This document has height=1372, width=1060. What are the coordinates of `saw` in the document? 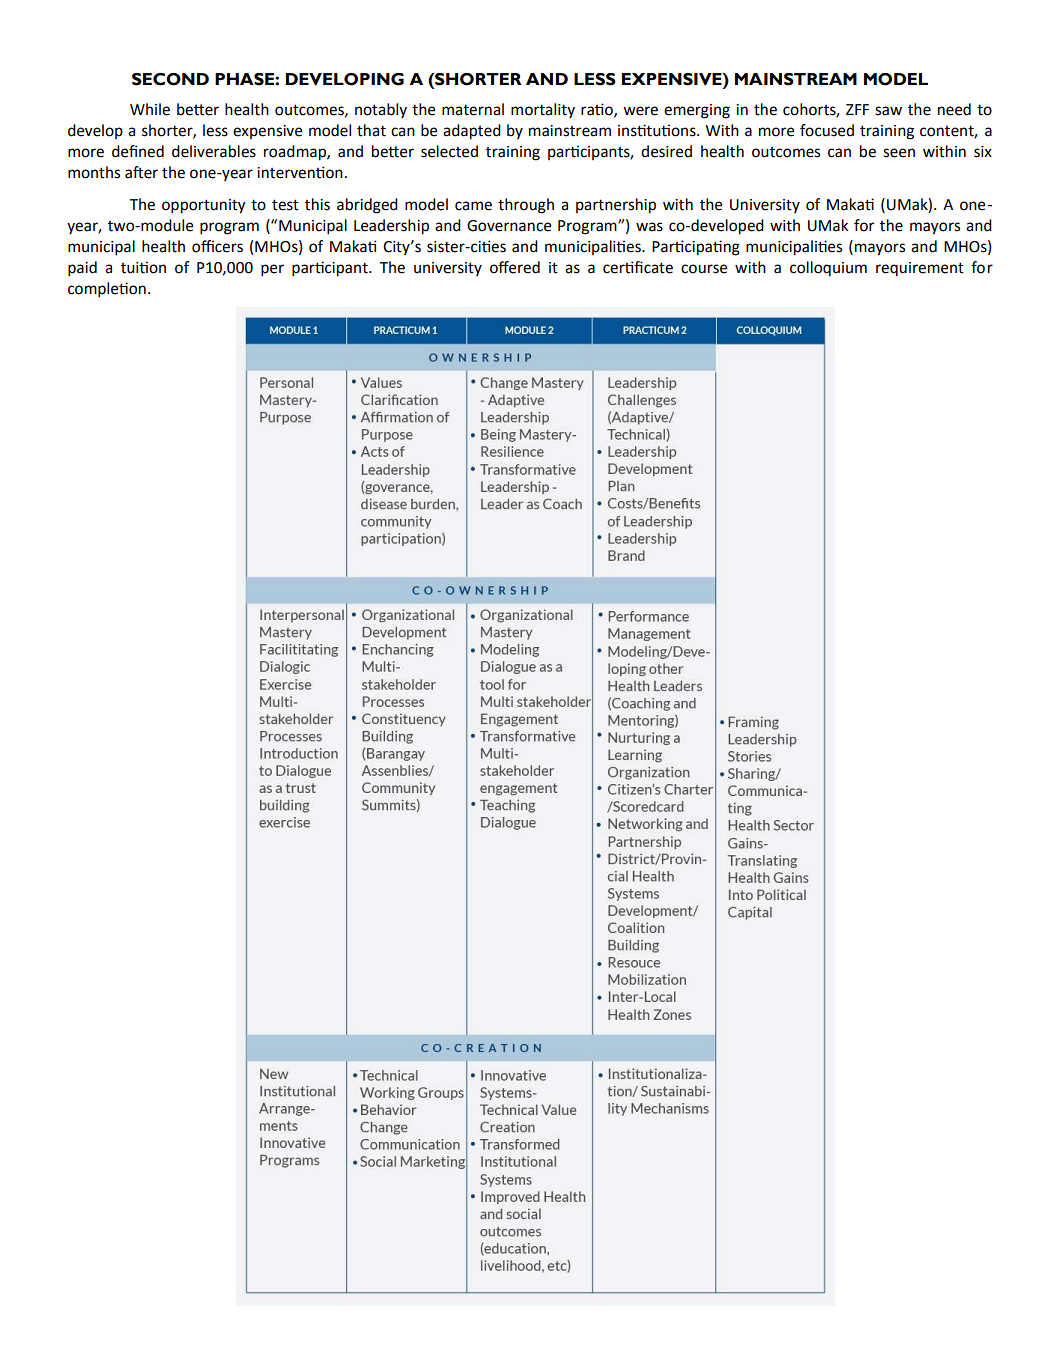 It's located at (888, 111).
